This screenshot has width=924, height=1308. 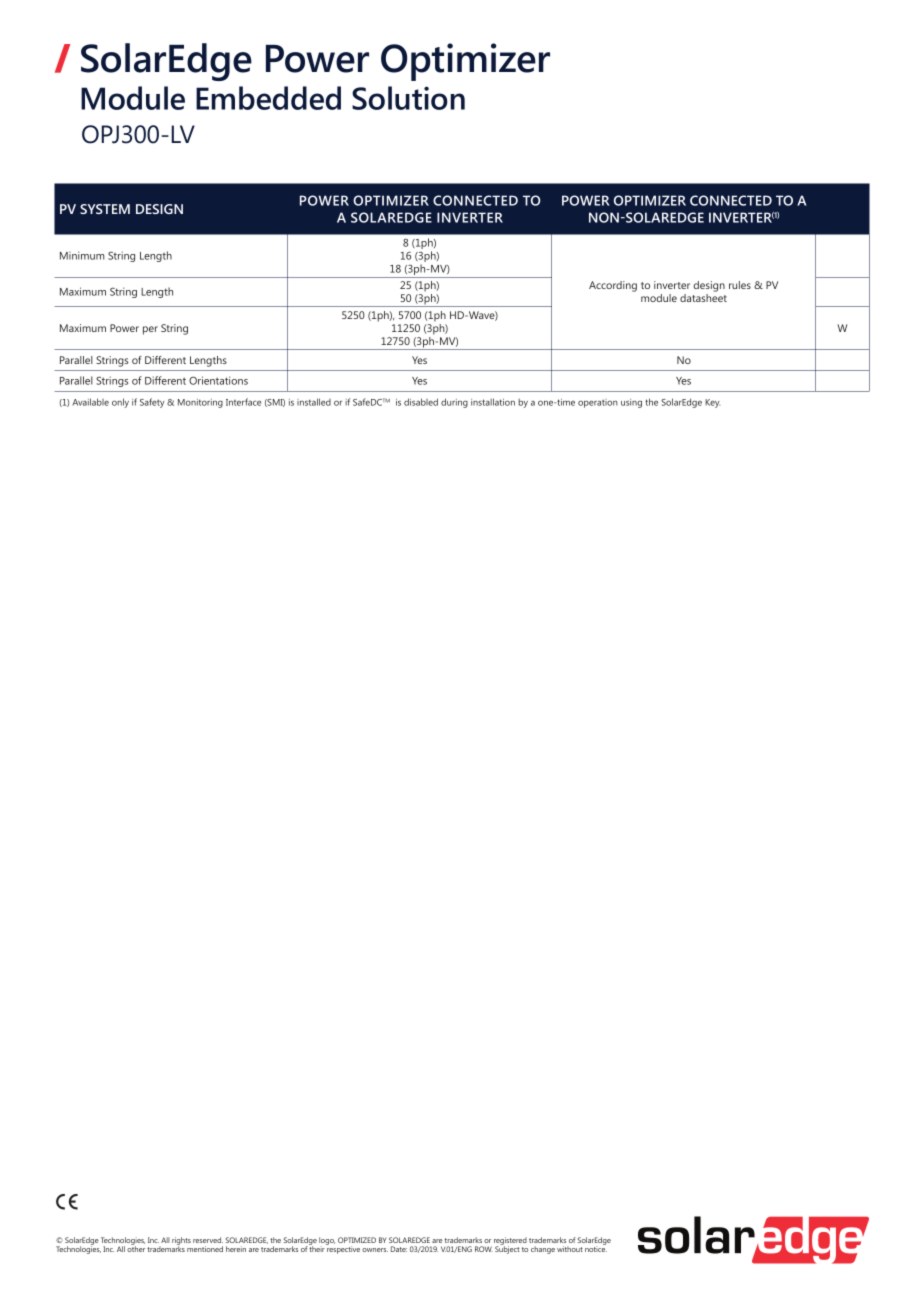 What do you see at coordinates (454, 403) in the screenshot?
I see `during` at bounding box center [454, 403].
